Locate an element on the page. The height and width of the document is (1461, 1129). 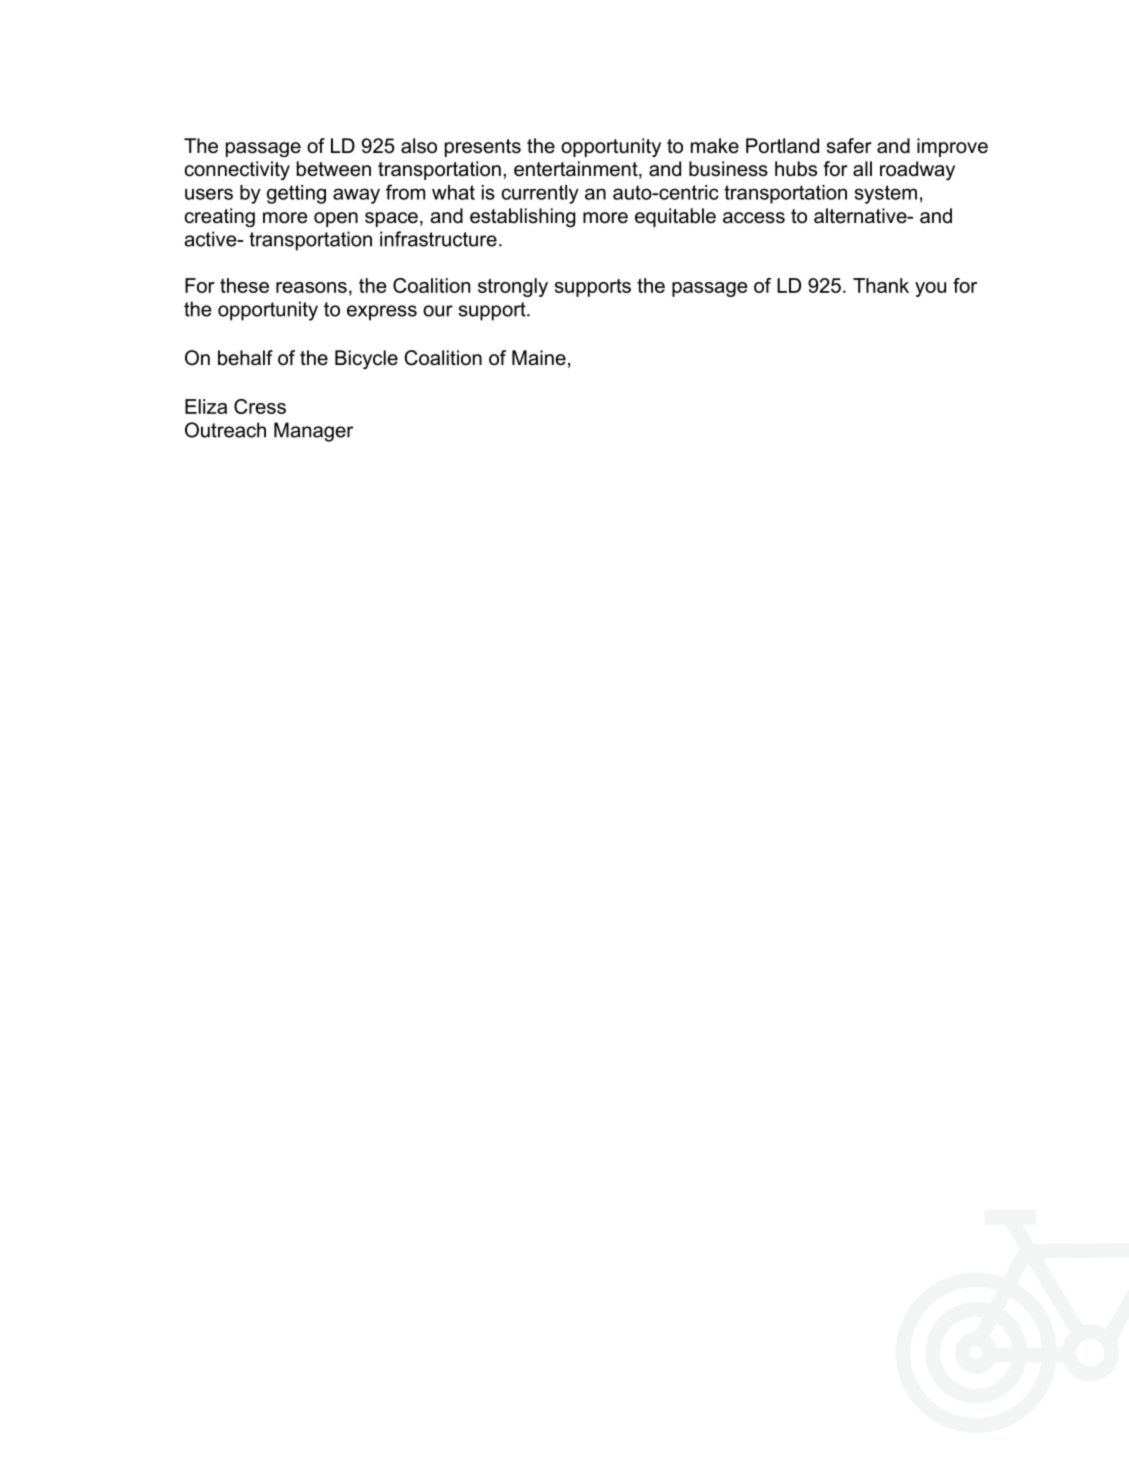
Manager is located at coordinates (313, 432).
